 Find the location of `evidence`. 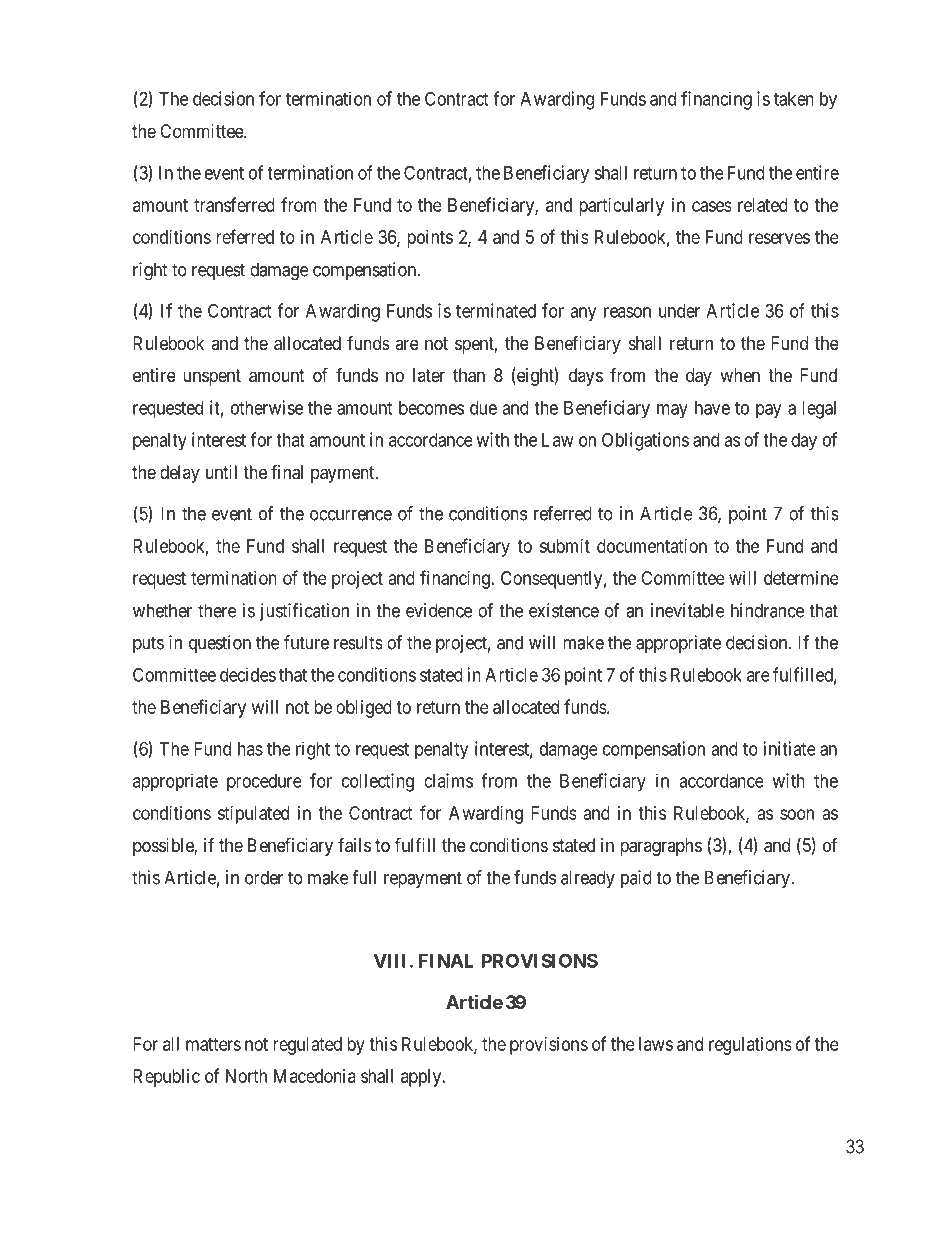

evidence is located at coordinates (439, 610).
